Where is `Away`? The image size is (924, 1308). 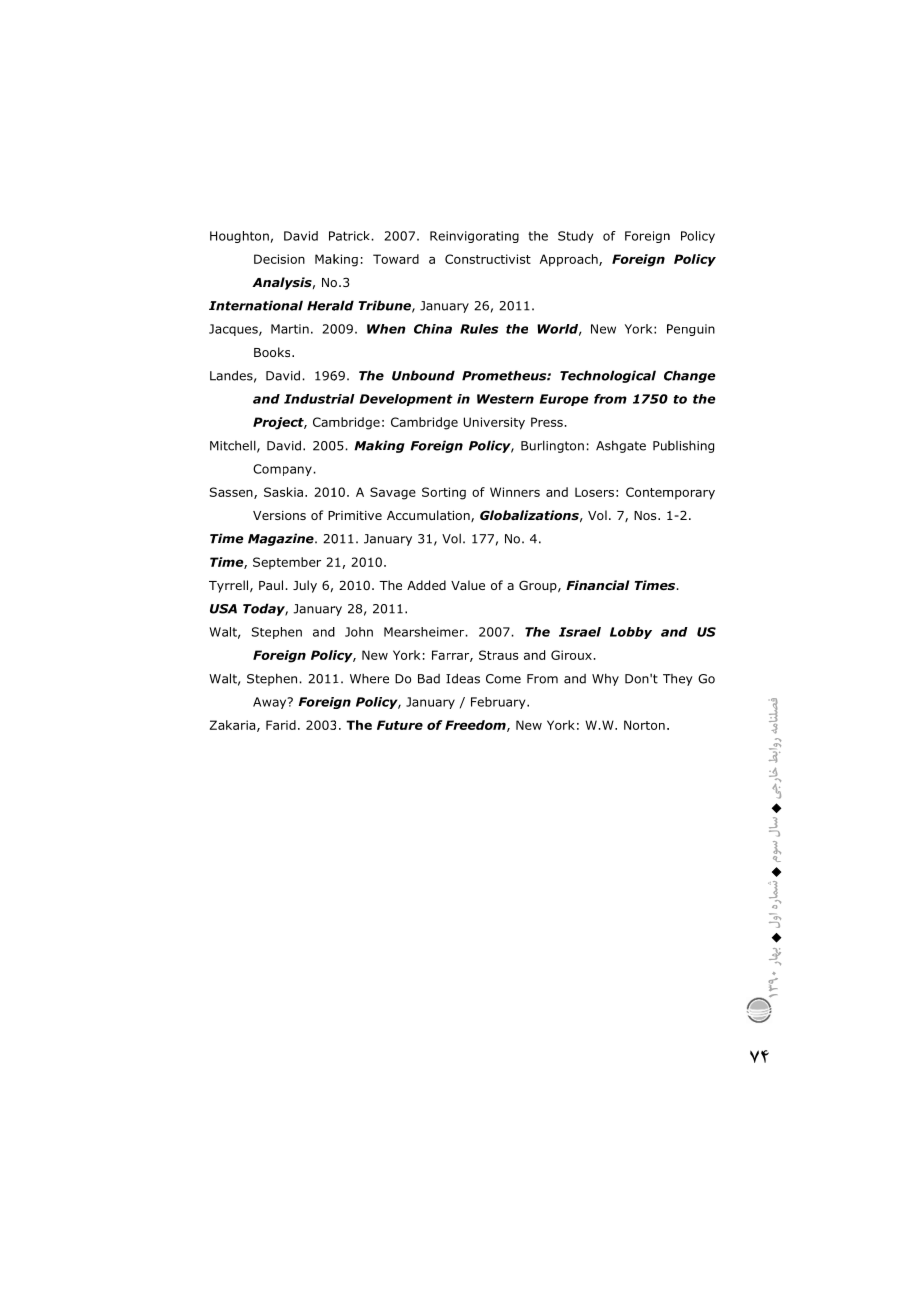 Away is located at coordinates (271, 703).
